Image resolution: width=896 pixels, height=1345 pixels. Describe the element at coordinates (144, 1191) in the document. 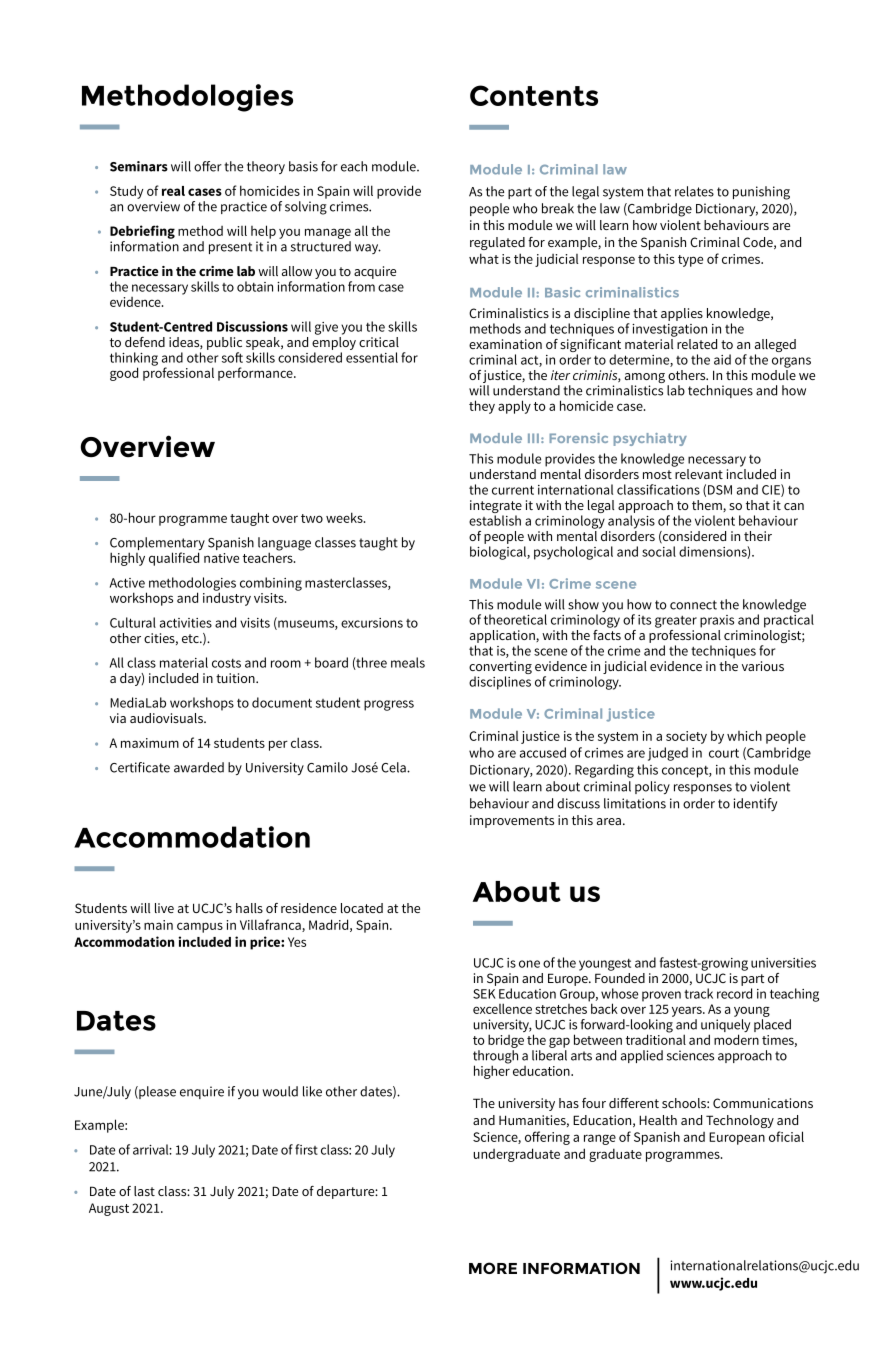

I see `last` at that location.
